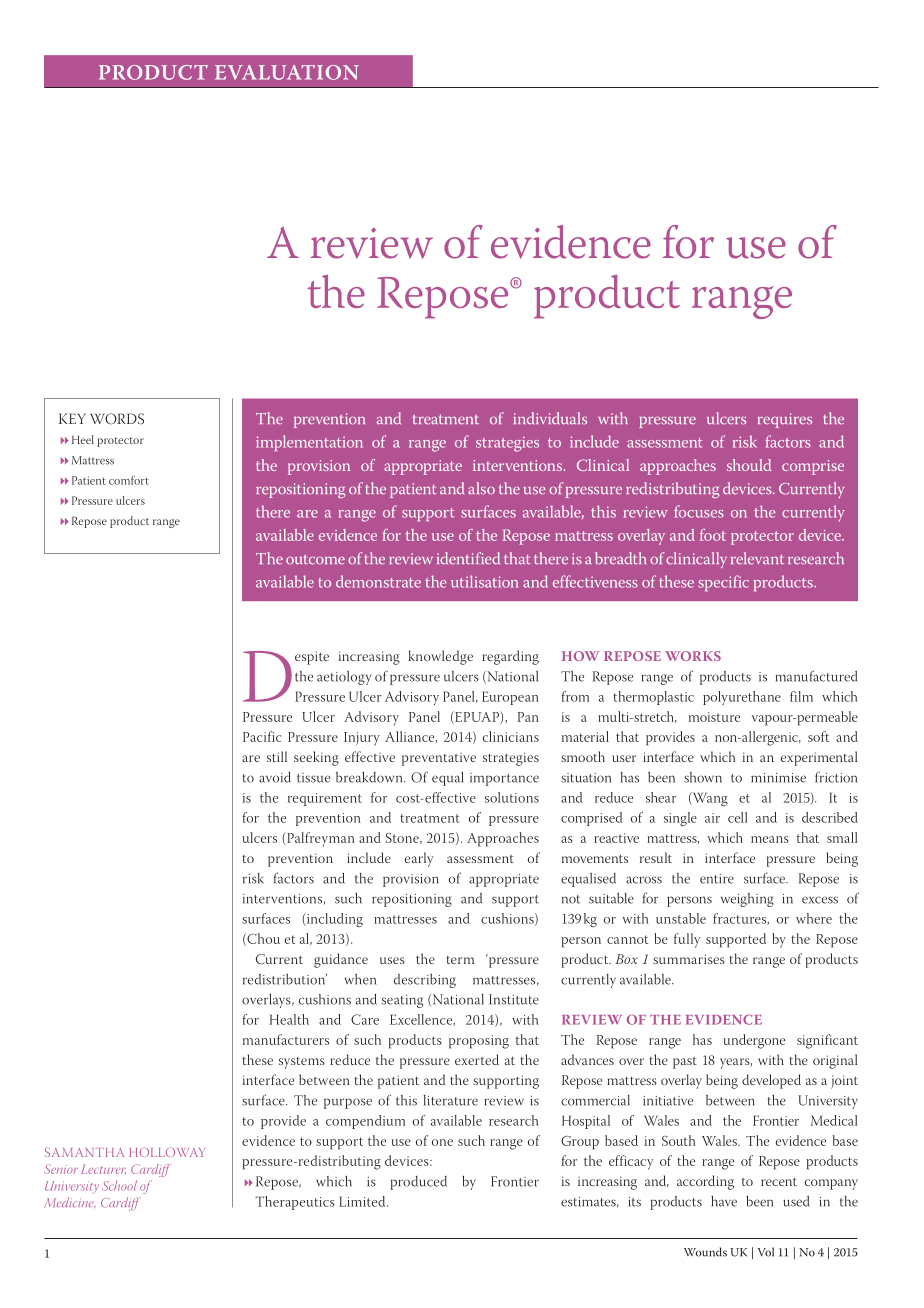 This page has width=924, height=1308. What do you see at coordinates (724, 1201) in the page?
I see `have` at bounding box center [724, 1201].
